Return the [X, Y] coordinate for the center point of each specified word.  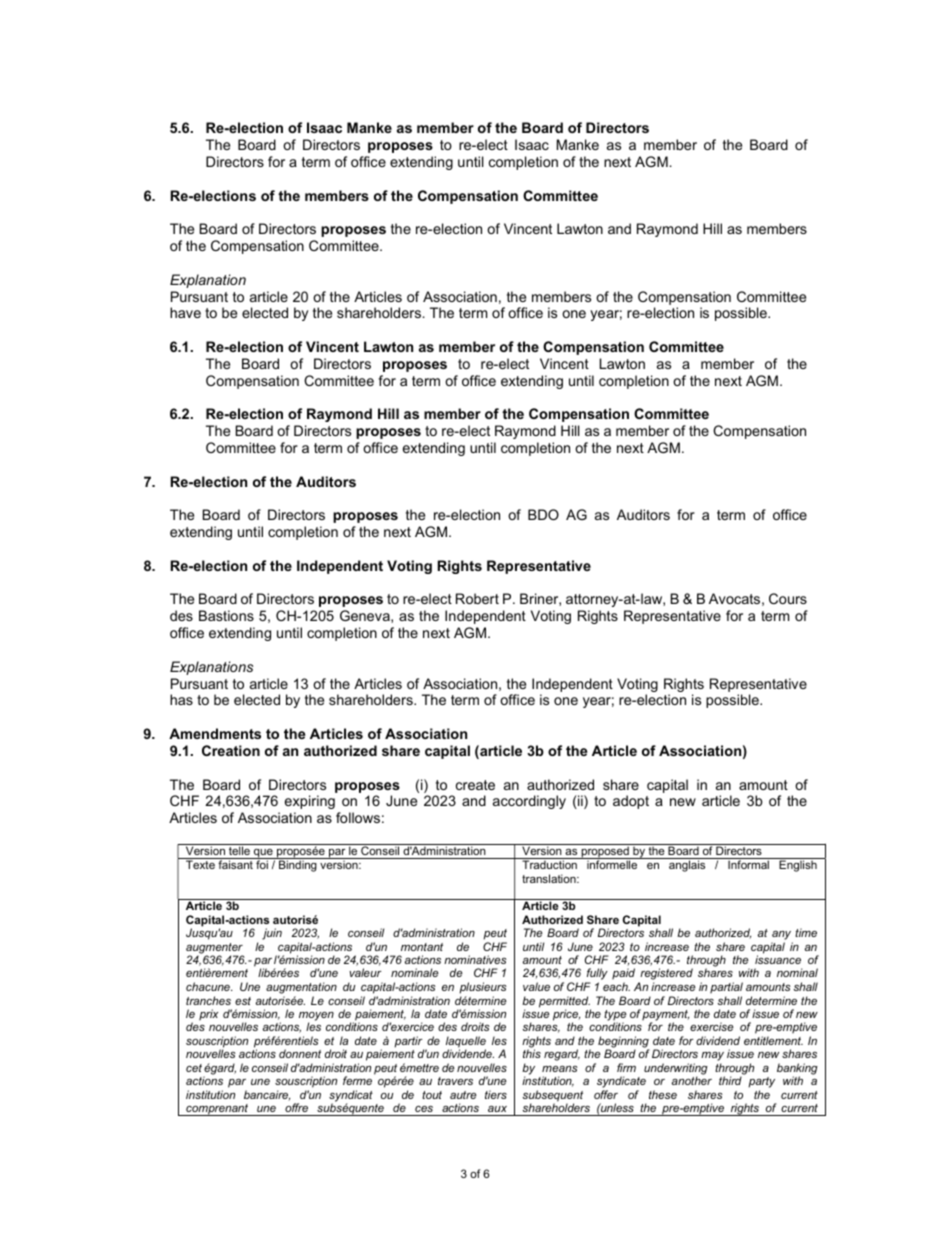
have [185, 312]
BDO [543, 514]
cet [194, 1068]
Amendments [215, 733]
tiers [496, 1094]
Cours [788, 598]
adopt [631, 802]
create [475, 785]
